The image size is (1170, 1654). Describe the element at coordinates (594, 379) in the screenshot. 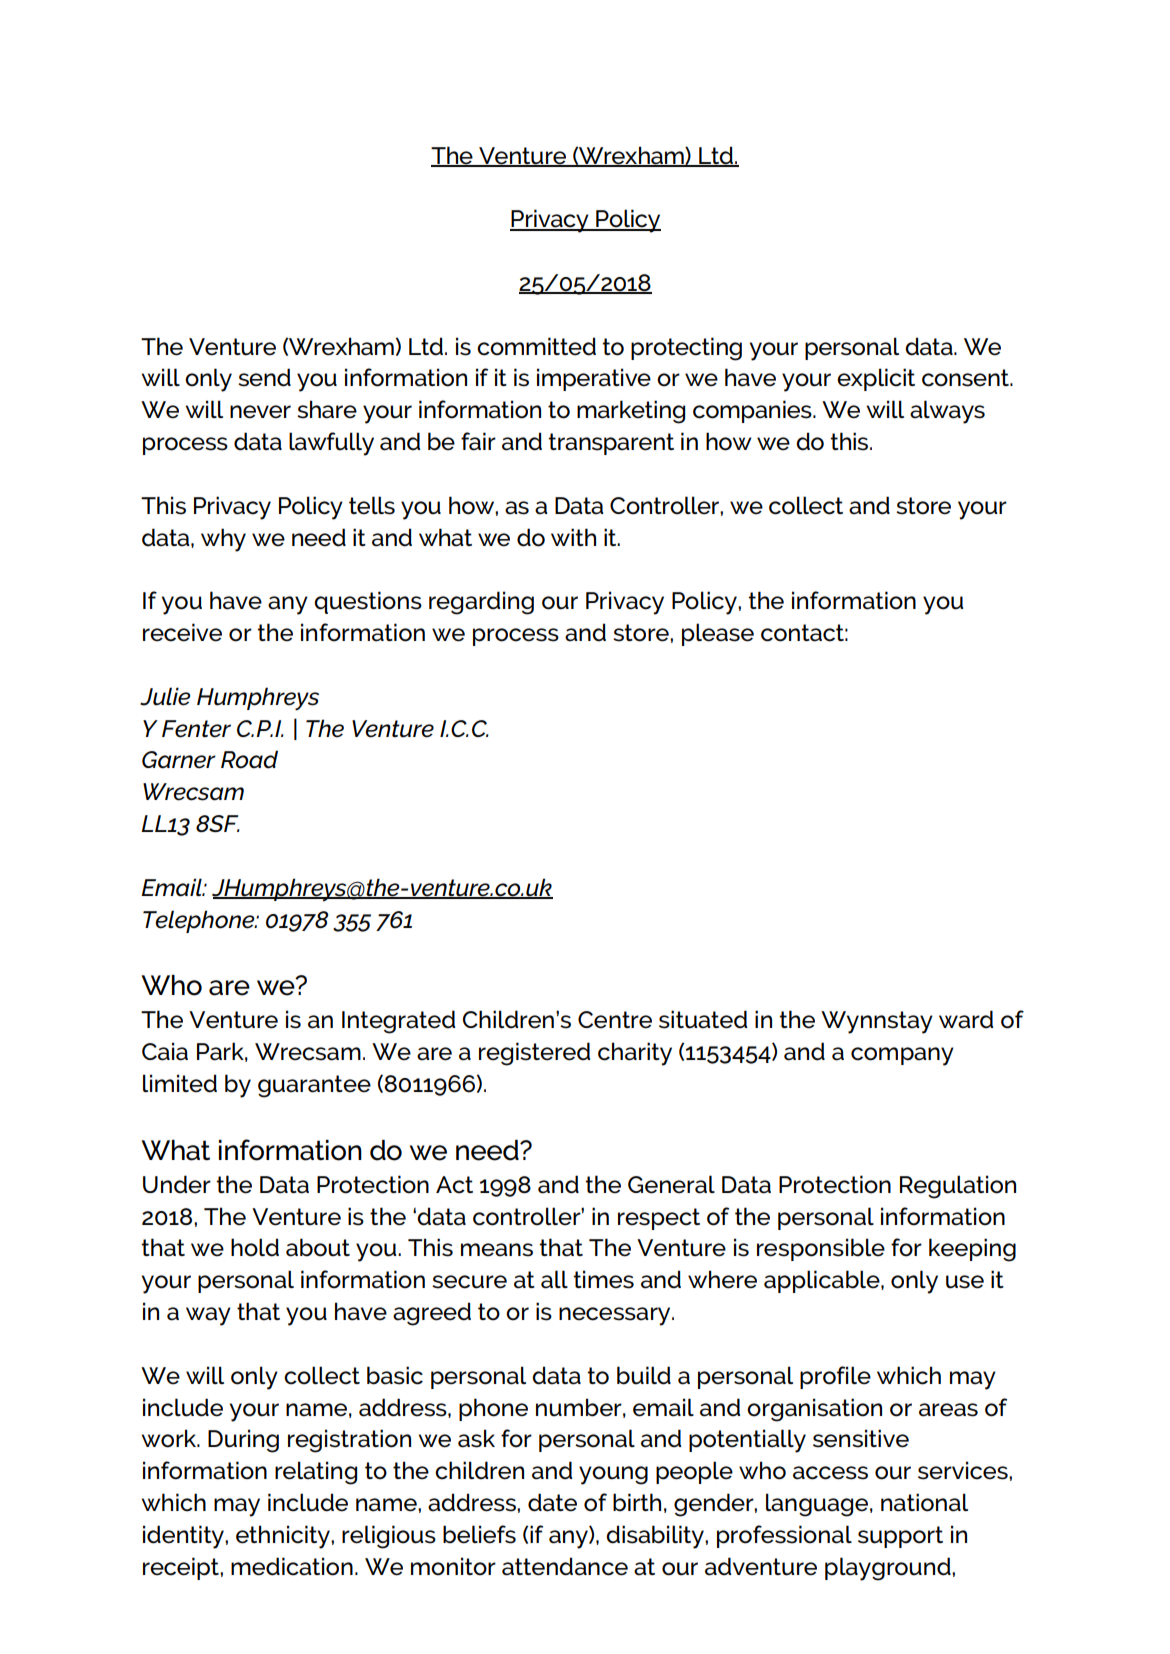

I see `imperative` at that location.
